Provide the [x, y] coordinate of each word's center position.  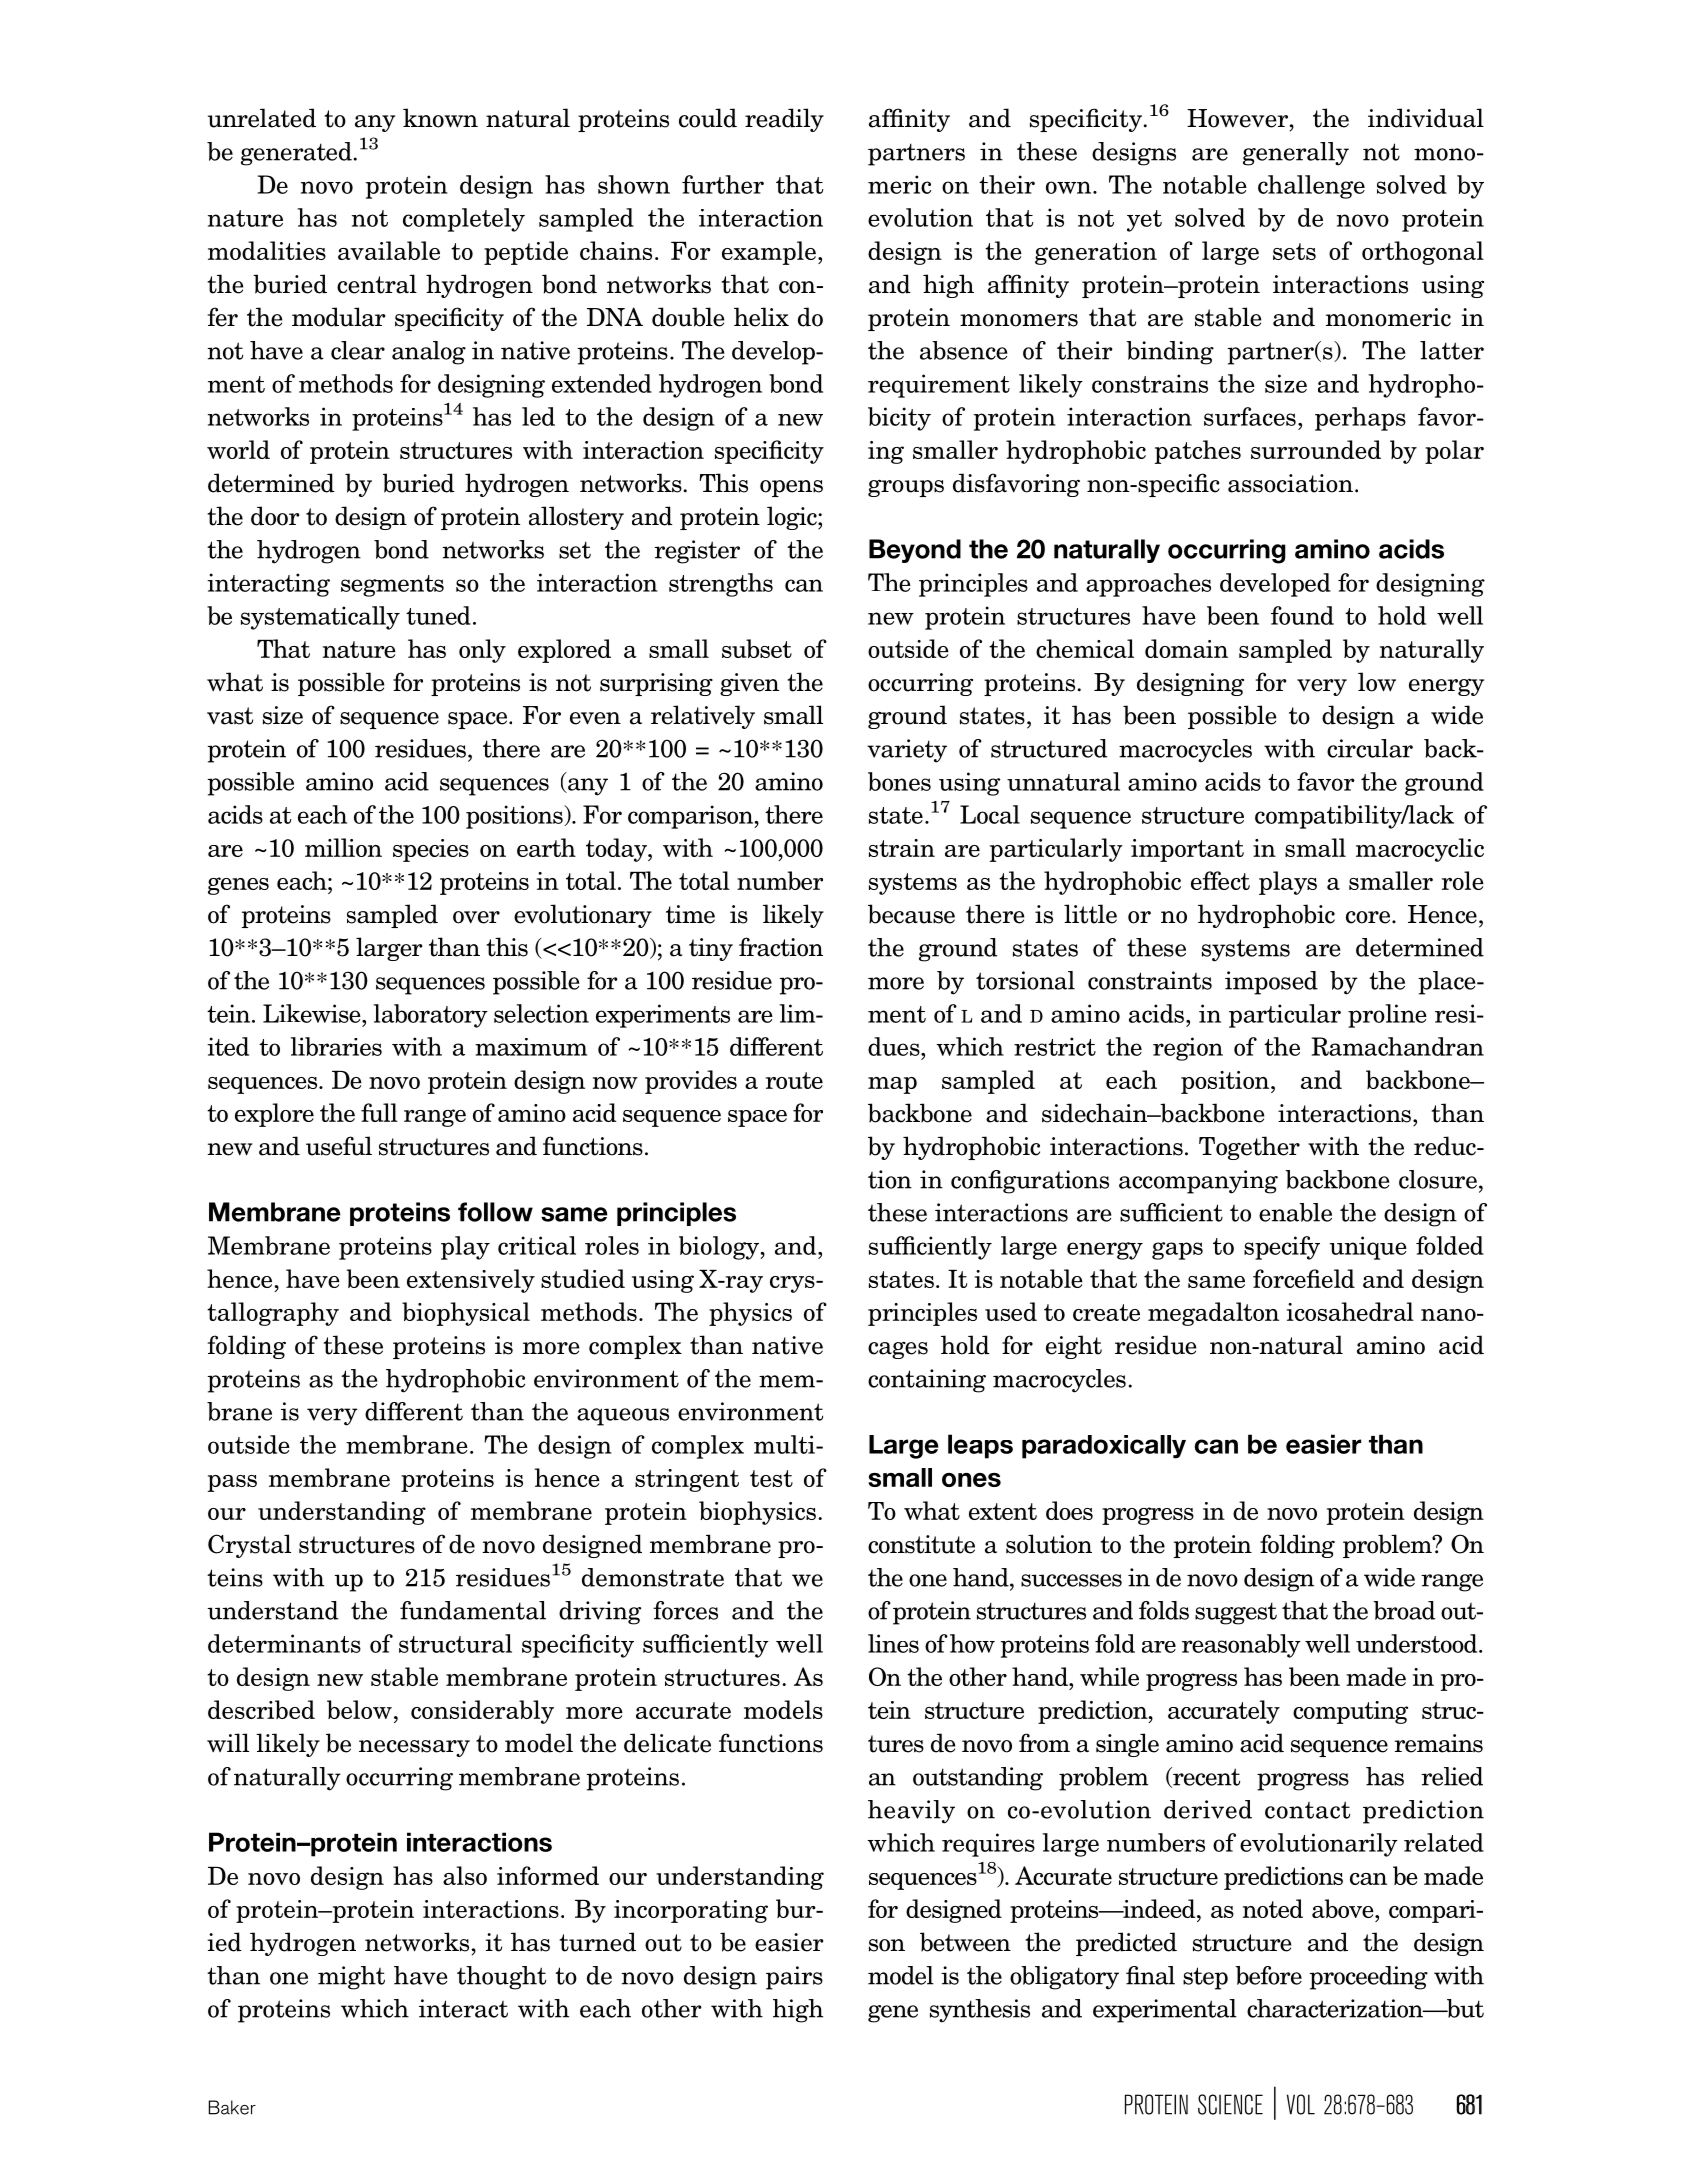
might [351, 1978]
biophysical [466, 1314]
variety [907, 751]
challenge [1311, 187]
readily [784, 120]
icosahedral [1350, 1311]
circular [1370, 748]
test [771, 1478]
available [389, 250]
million [343, 847]
